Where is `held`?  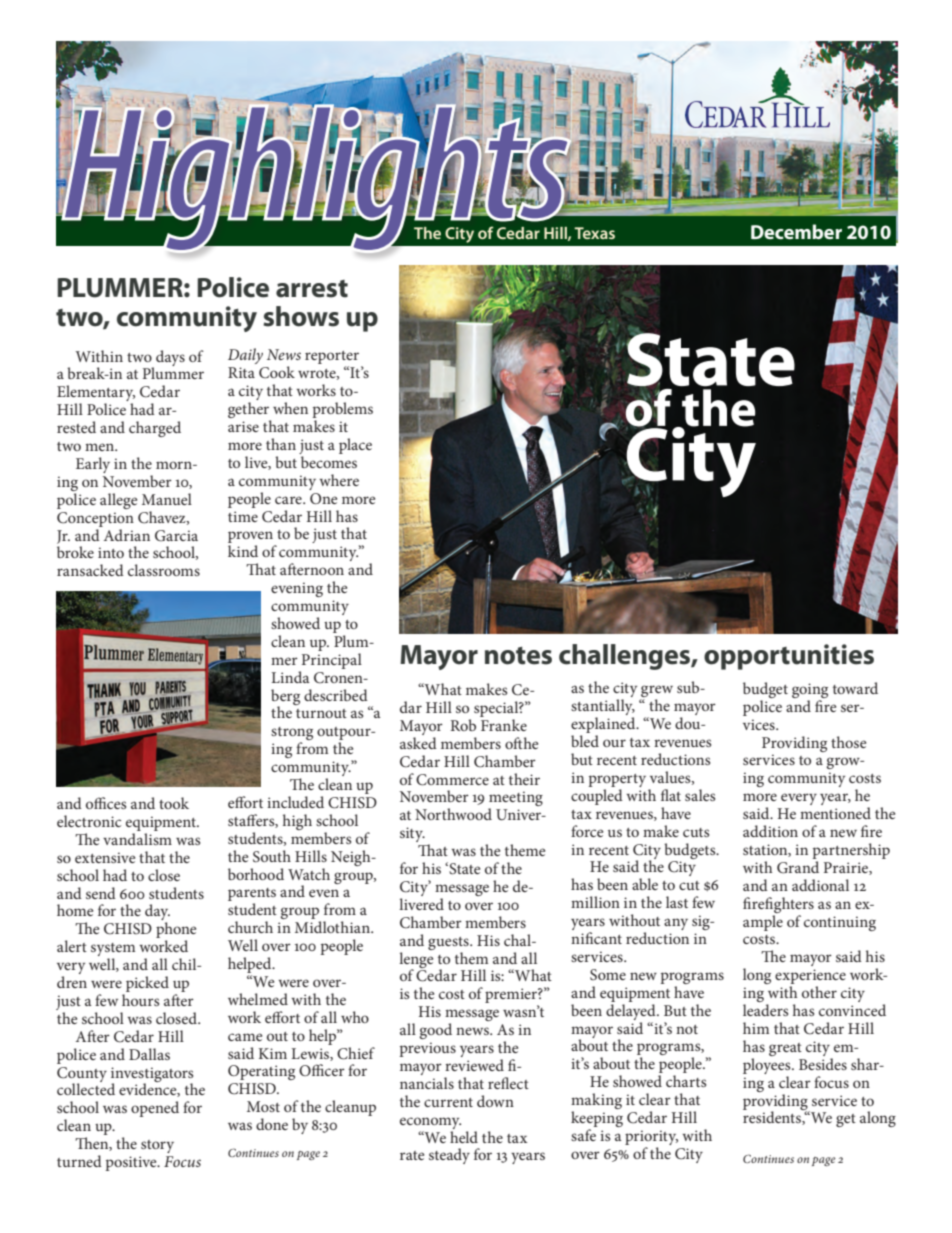
held is located at coordinates (464, 1135).
